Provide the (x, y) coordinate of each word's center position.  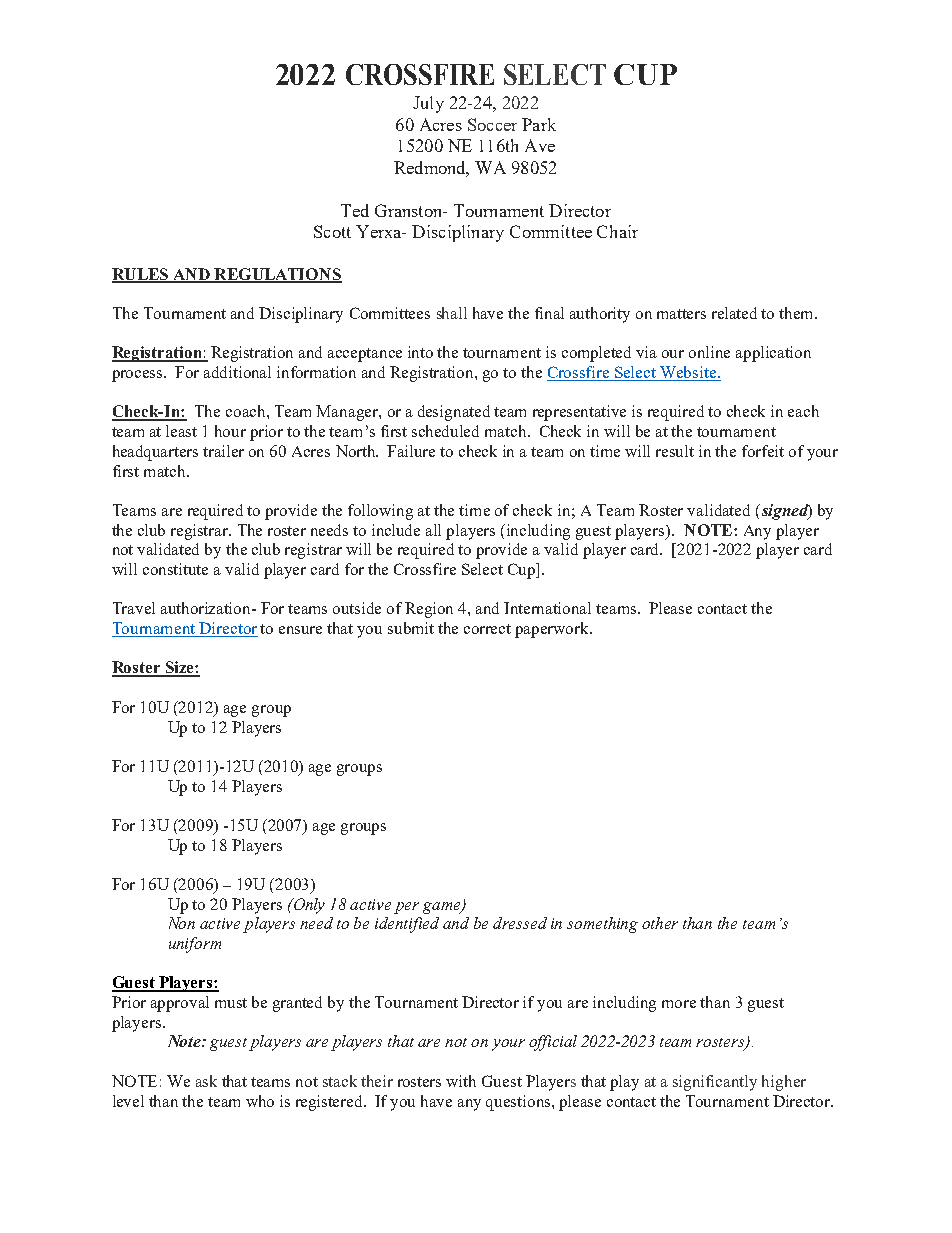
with (461, 1081)
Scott (332, 231)
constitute (175, 569)
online (709, 352)
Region (429, 610)
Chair (617, 231)
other (660, 923)
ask (206, 1081)
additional (237, 372)
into (420, 352)
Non (182, 923)
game (443, 908)
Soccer (492, 124)
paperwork (553, 630)
